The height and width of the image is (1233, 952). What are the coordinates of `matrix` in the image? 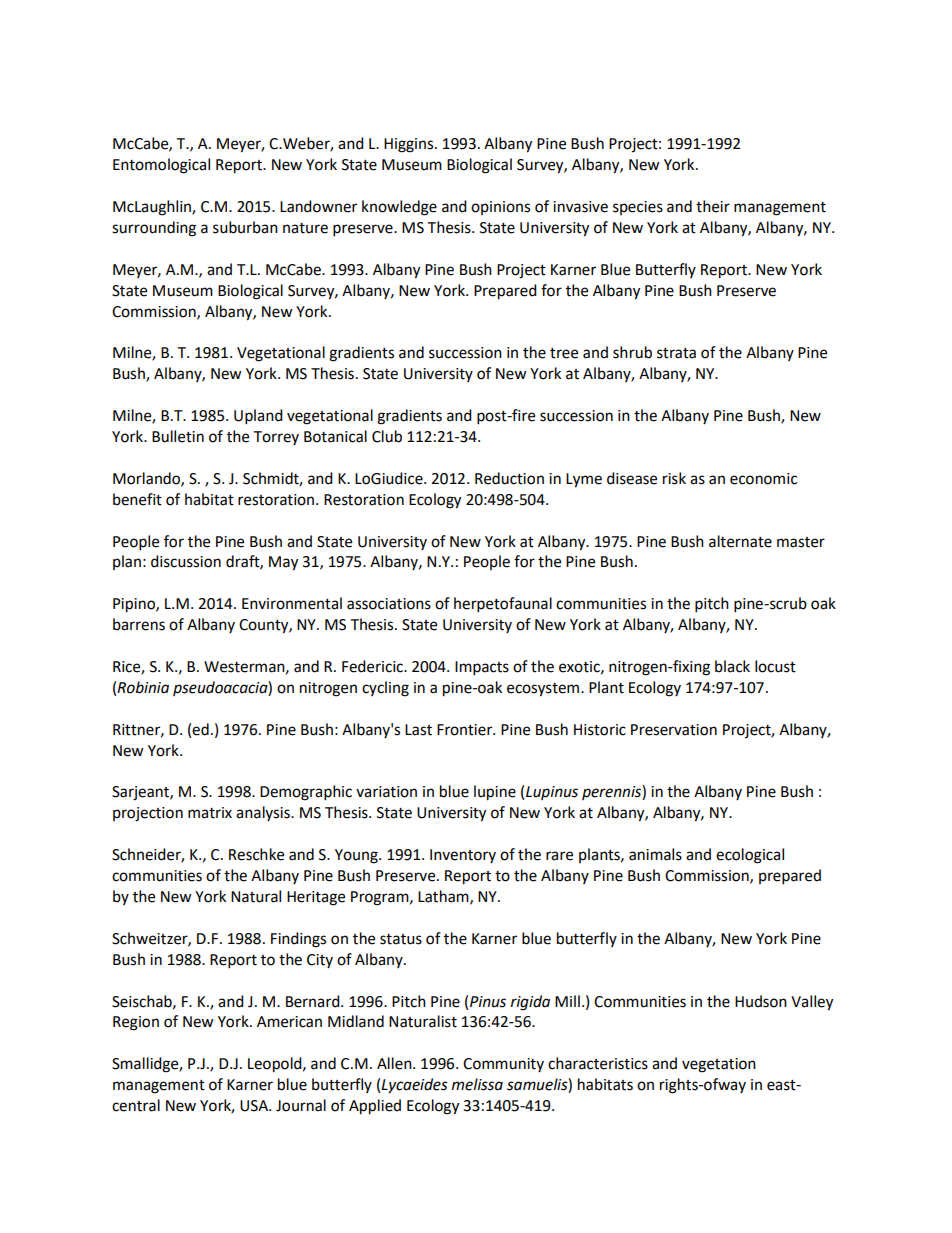 It's located at (210, 813).
